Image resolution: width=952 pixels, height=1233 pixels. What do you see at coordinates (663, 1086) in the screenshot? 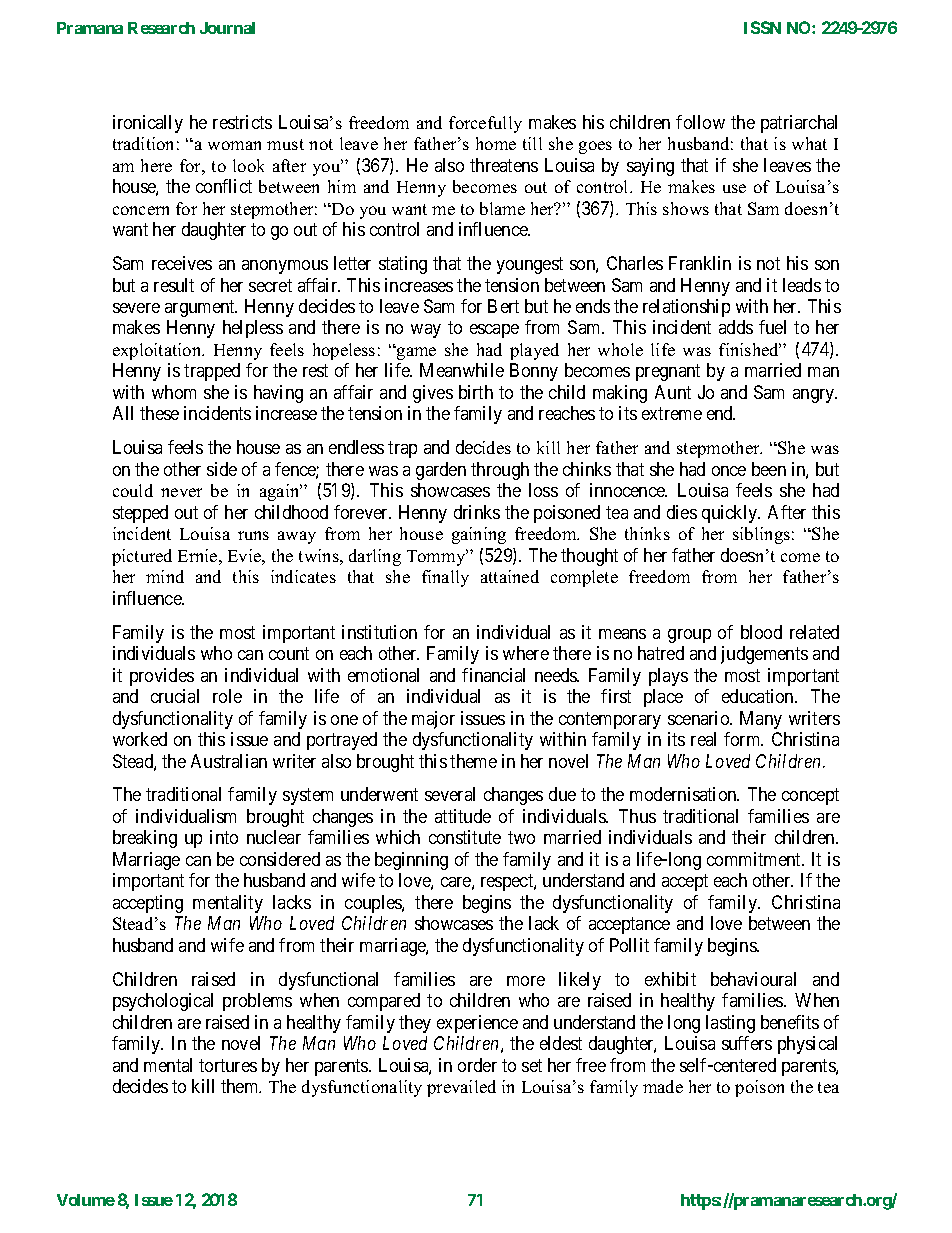
I see `made` at bounding box center [663, 1086].
